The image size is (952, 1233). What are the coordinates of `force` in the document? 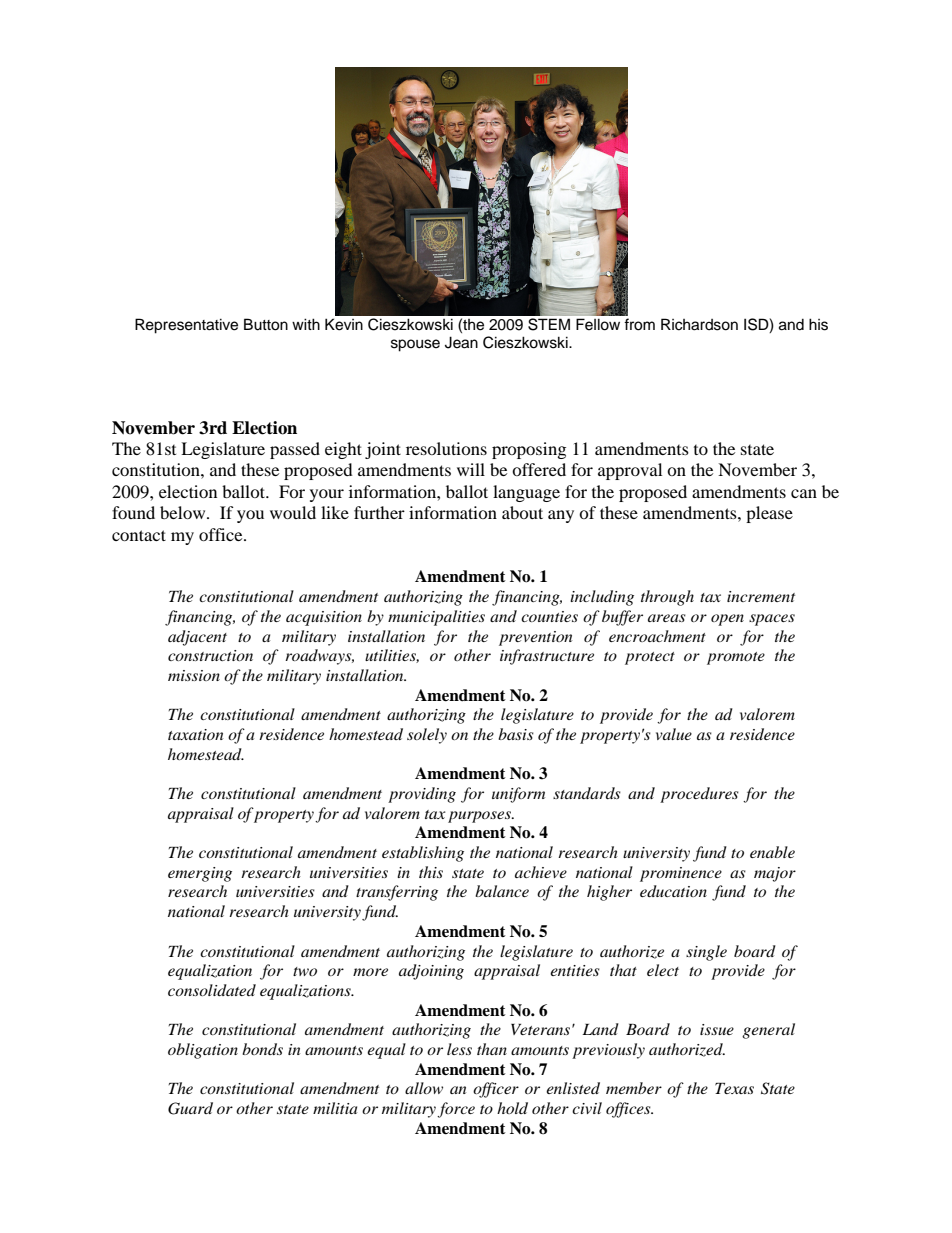 It's located at (456, 1110).
